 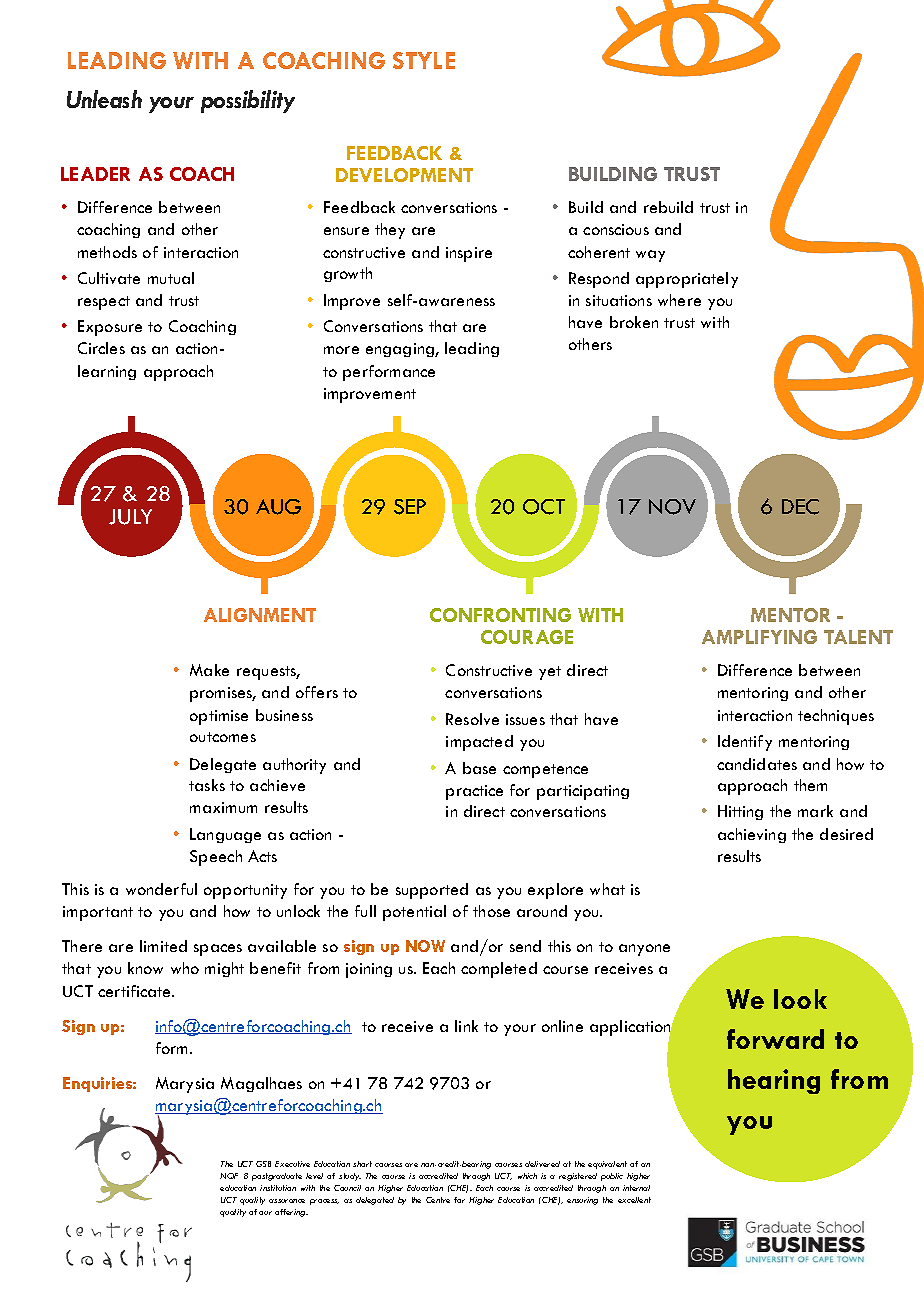 I want to click on DEC, so click(x=800, y=507).
